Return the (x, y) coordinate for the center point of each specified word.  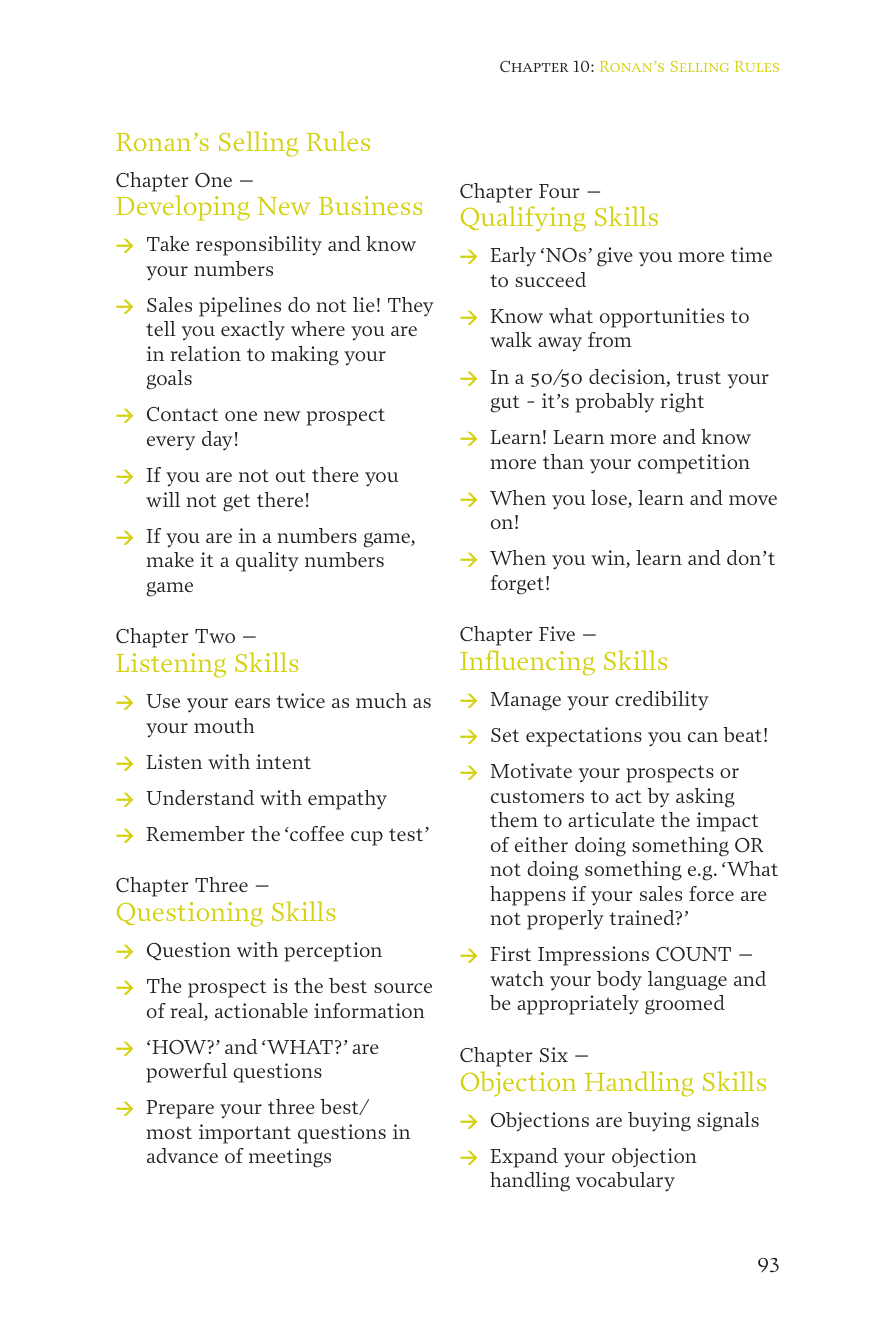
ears (252, 703)
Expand (524, 1158)
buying (659, 1122)
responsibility (259, 246)
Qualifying (523, 219)
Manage (525, 701)
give (615, 257)
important (245, 1134)
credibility (661, 701)
